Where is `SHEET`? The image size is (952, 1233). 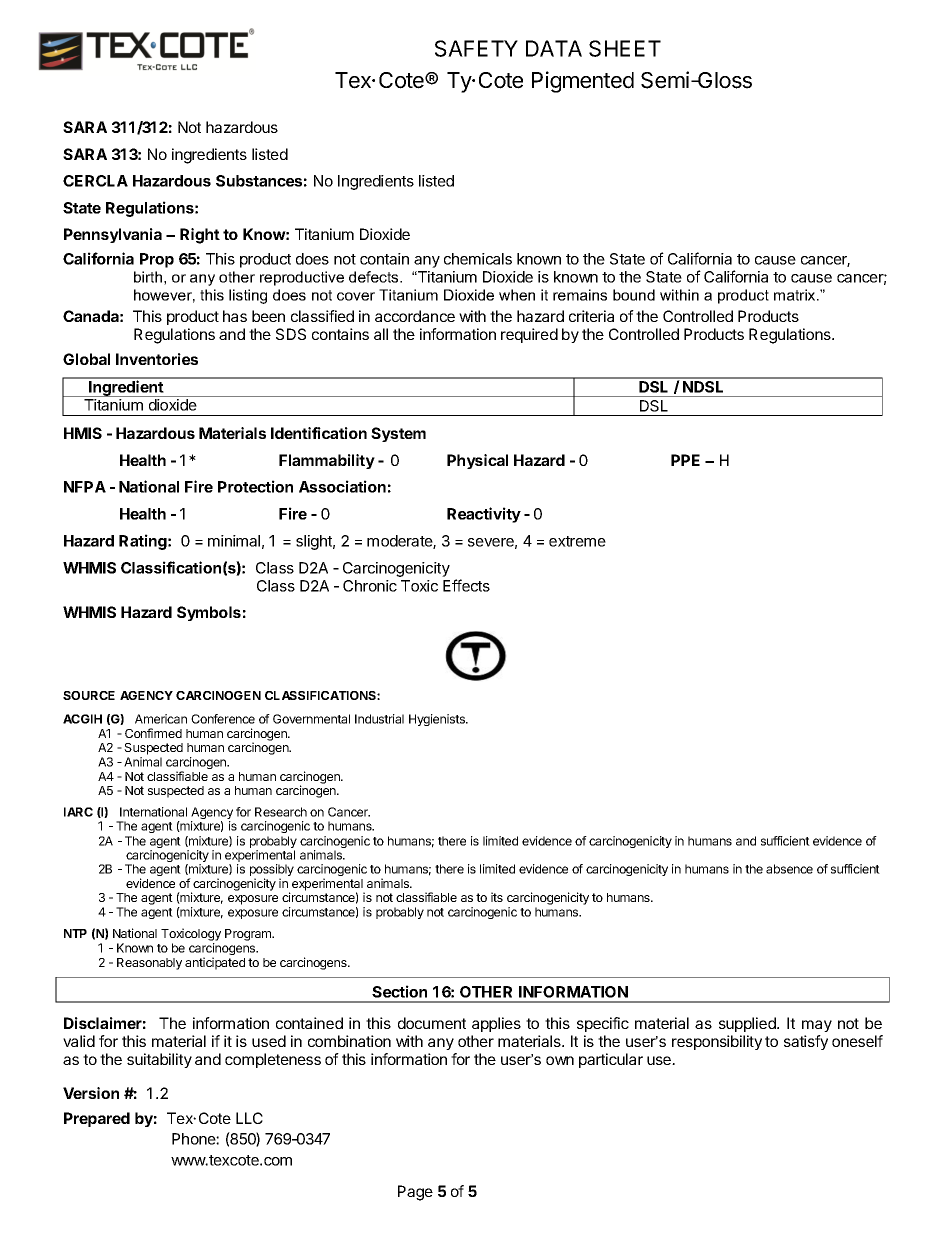 SHEET is located at coordinates (625, 48).
